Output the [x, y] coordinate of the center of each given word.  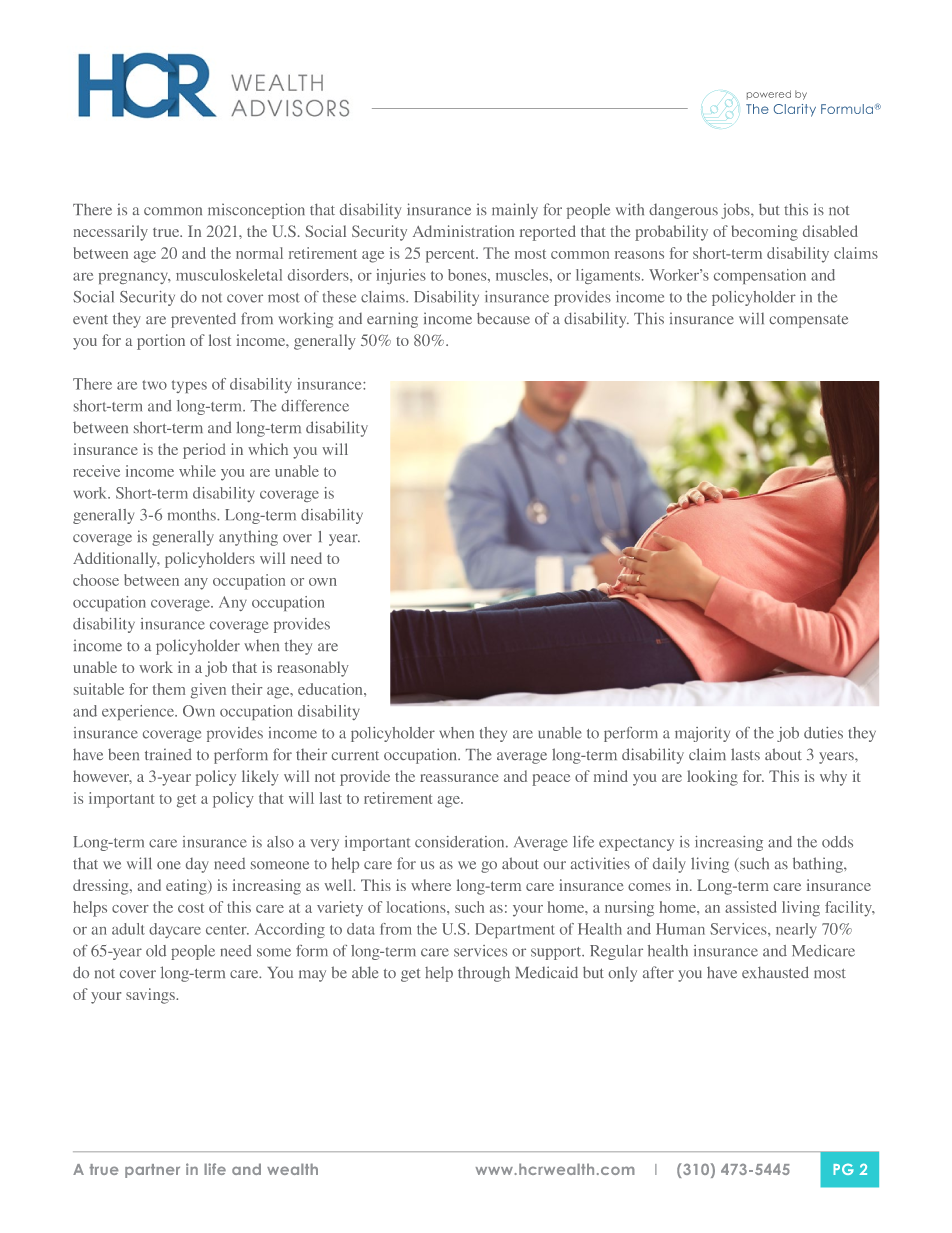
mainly [515, 211]
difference [315, 406]
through [484, 974]
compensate [808, 321]
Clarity [795, 110]
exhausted [775, 972]
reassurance [459, 778]
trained [168, 754]
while [197, 471]
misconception [256, 211]
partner [152, 1171]
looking [712, 778]
